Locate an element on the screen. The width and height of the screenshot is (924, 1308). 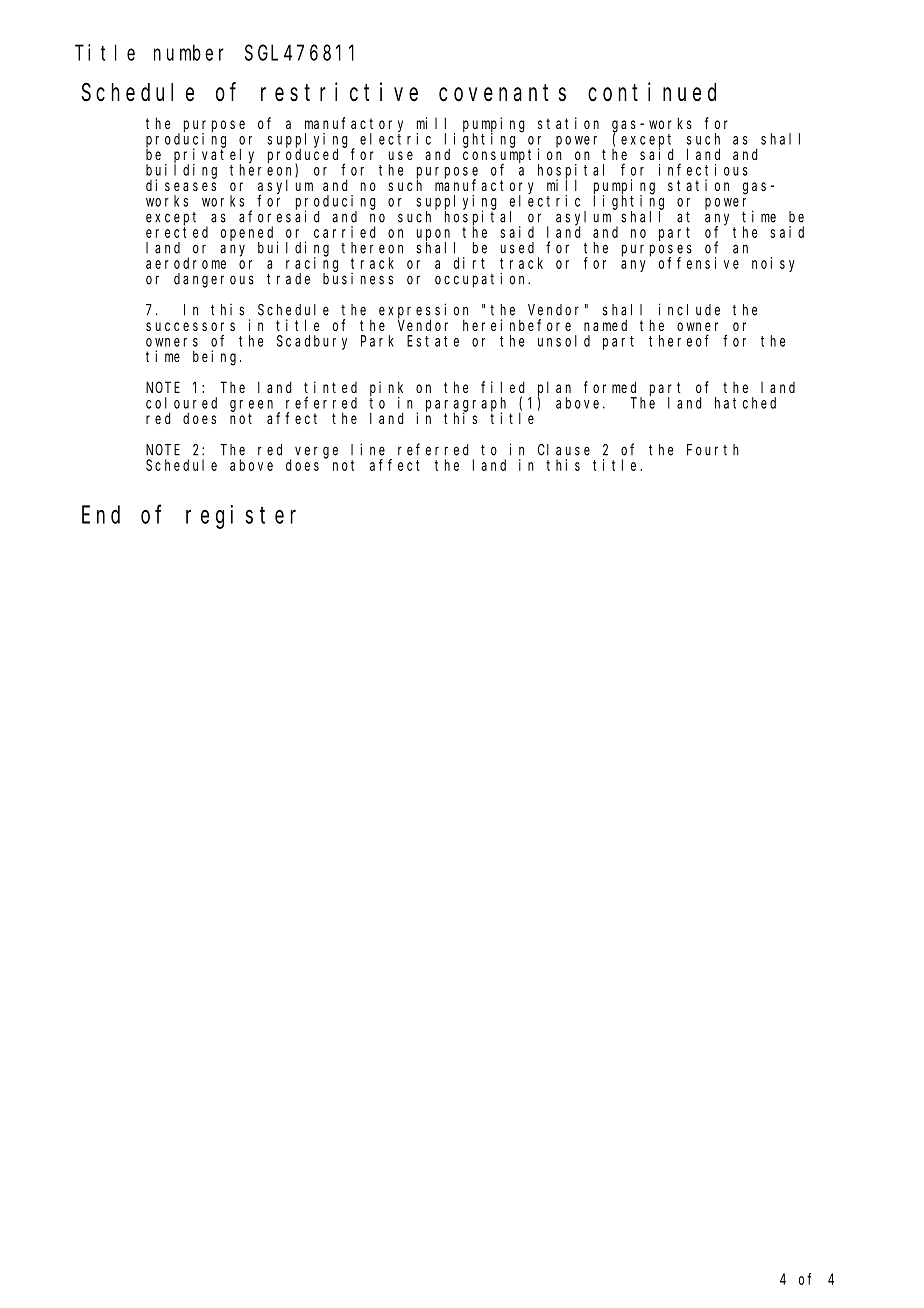
infectious is located at coordinates (703, 169).
